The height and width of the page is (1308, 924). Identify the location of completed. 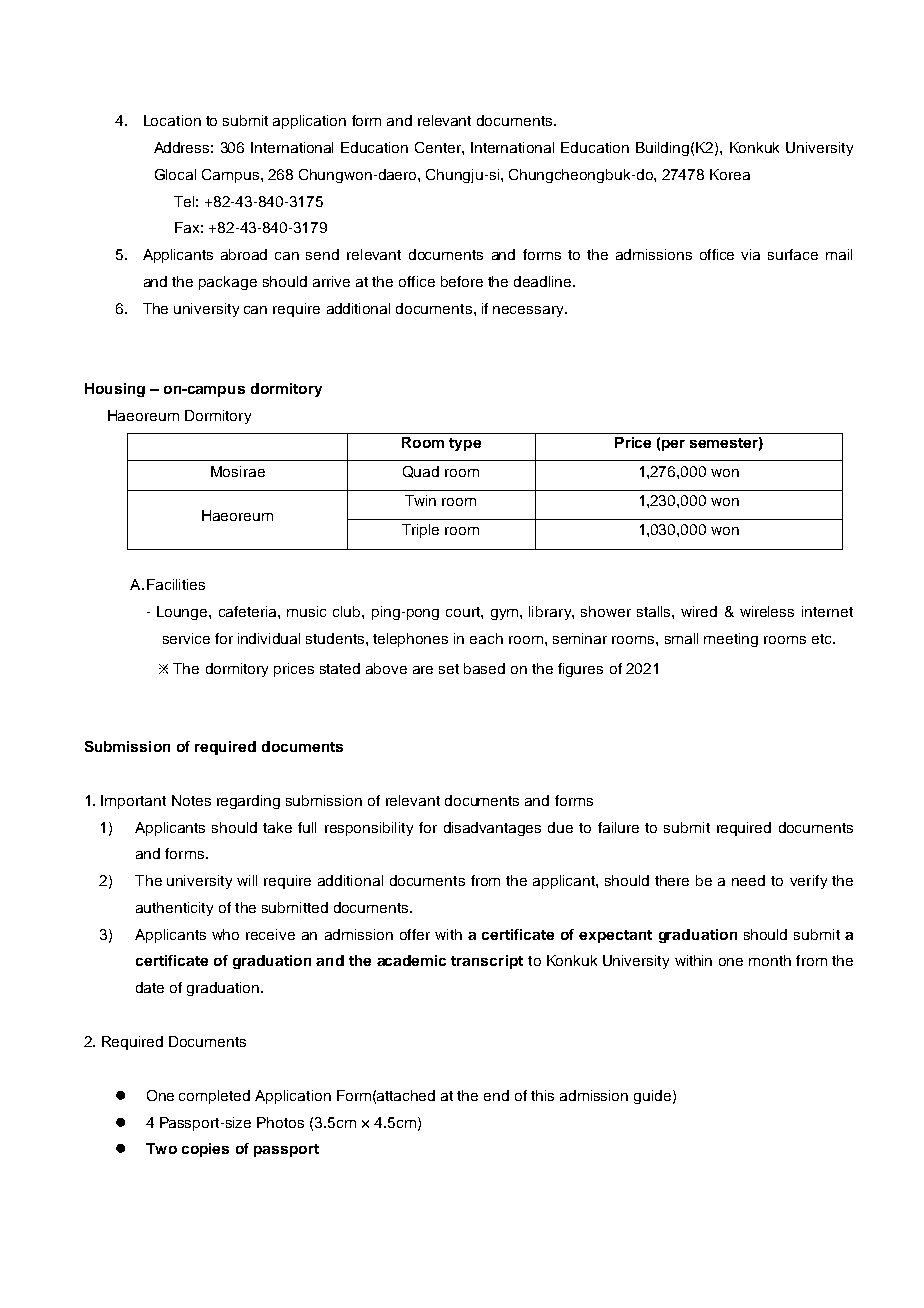
(214, 1097).
